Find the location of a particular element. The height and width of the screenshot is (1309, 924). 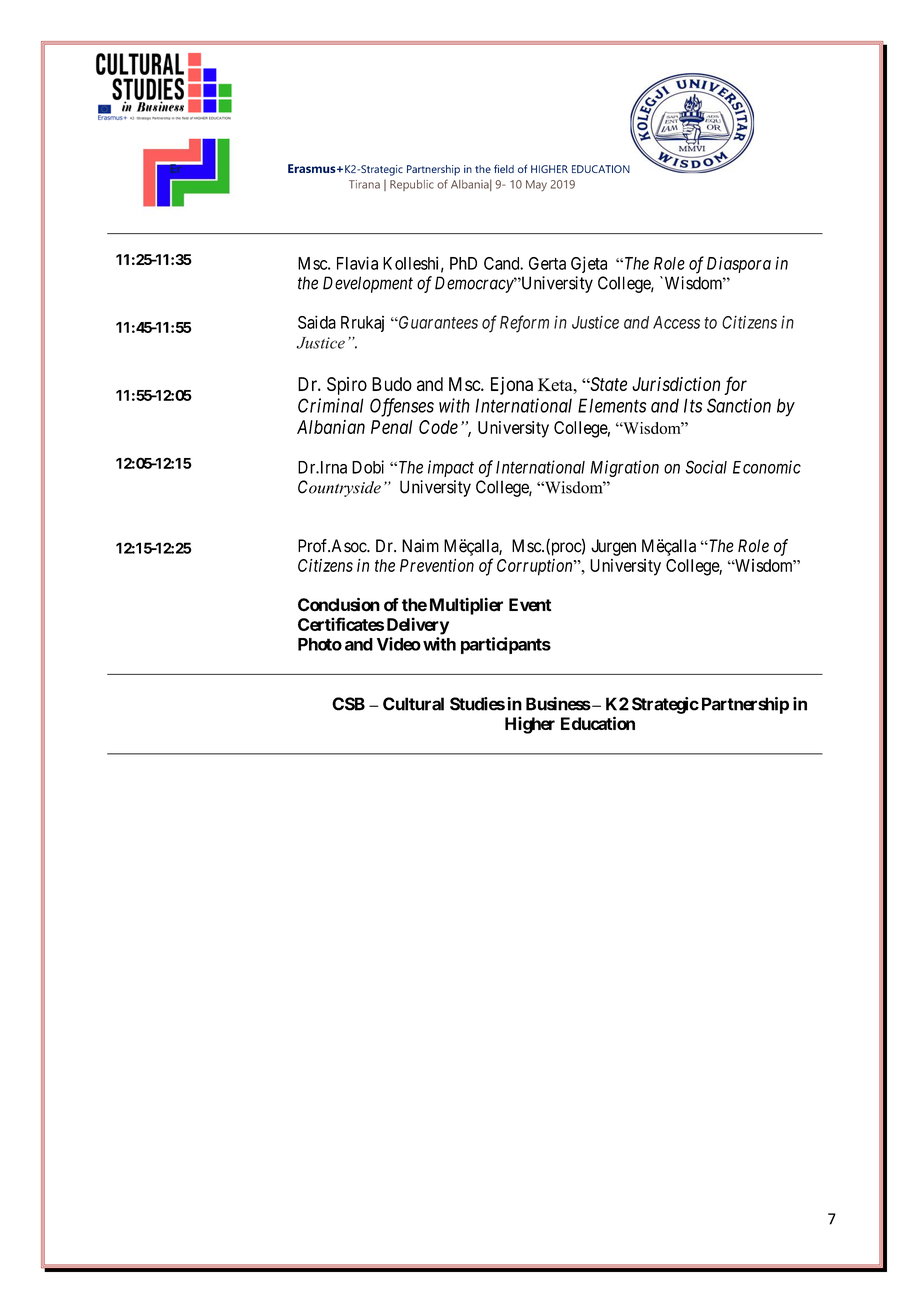

Jurgen is located at coordinates (613, 547).
